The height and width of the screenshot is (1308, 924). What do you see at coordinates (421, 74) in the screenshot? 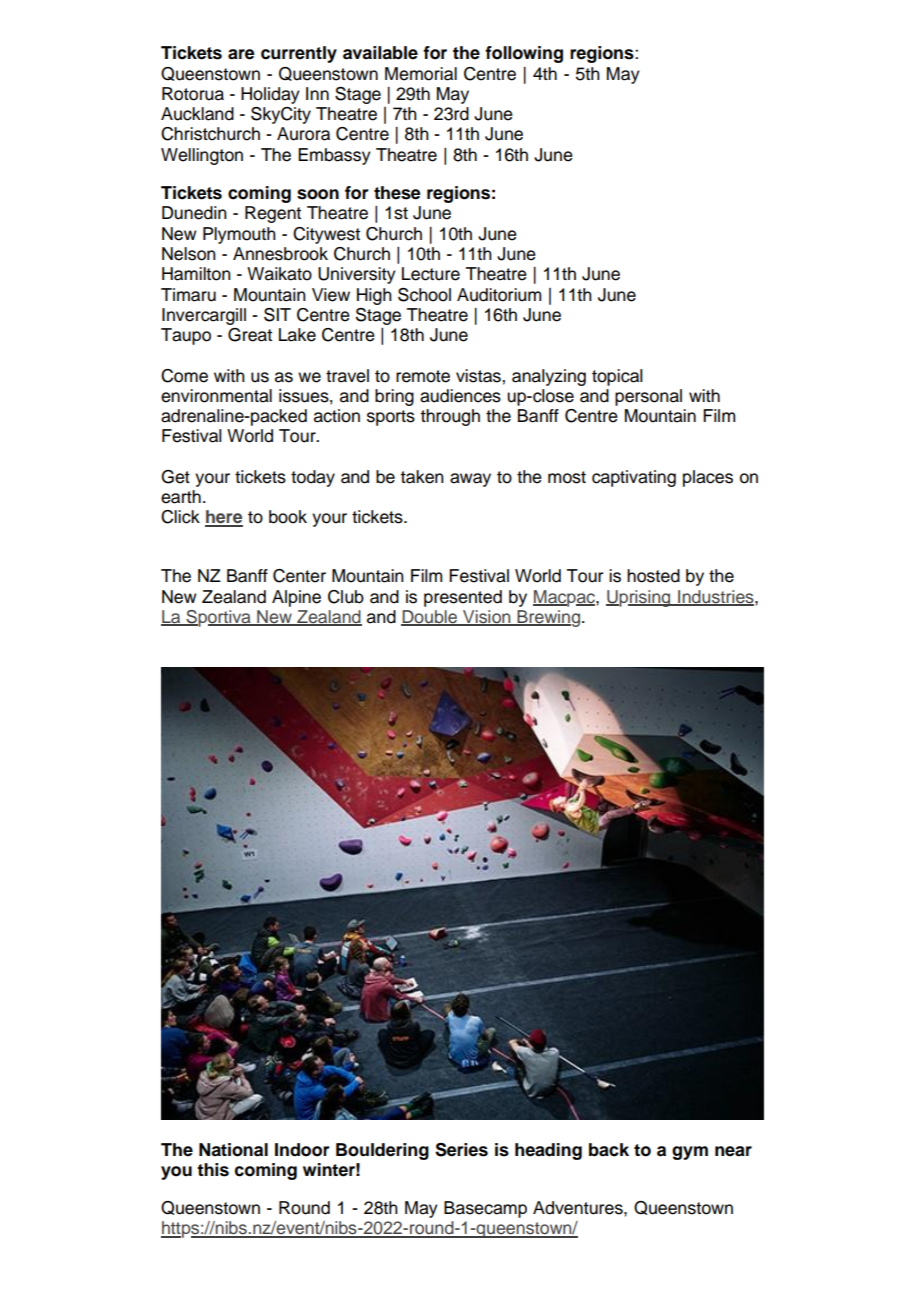
I see `Memorial` at bounding box center [421, 74].
